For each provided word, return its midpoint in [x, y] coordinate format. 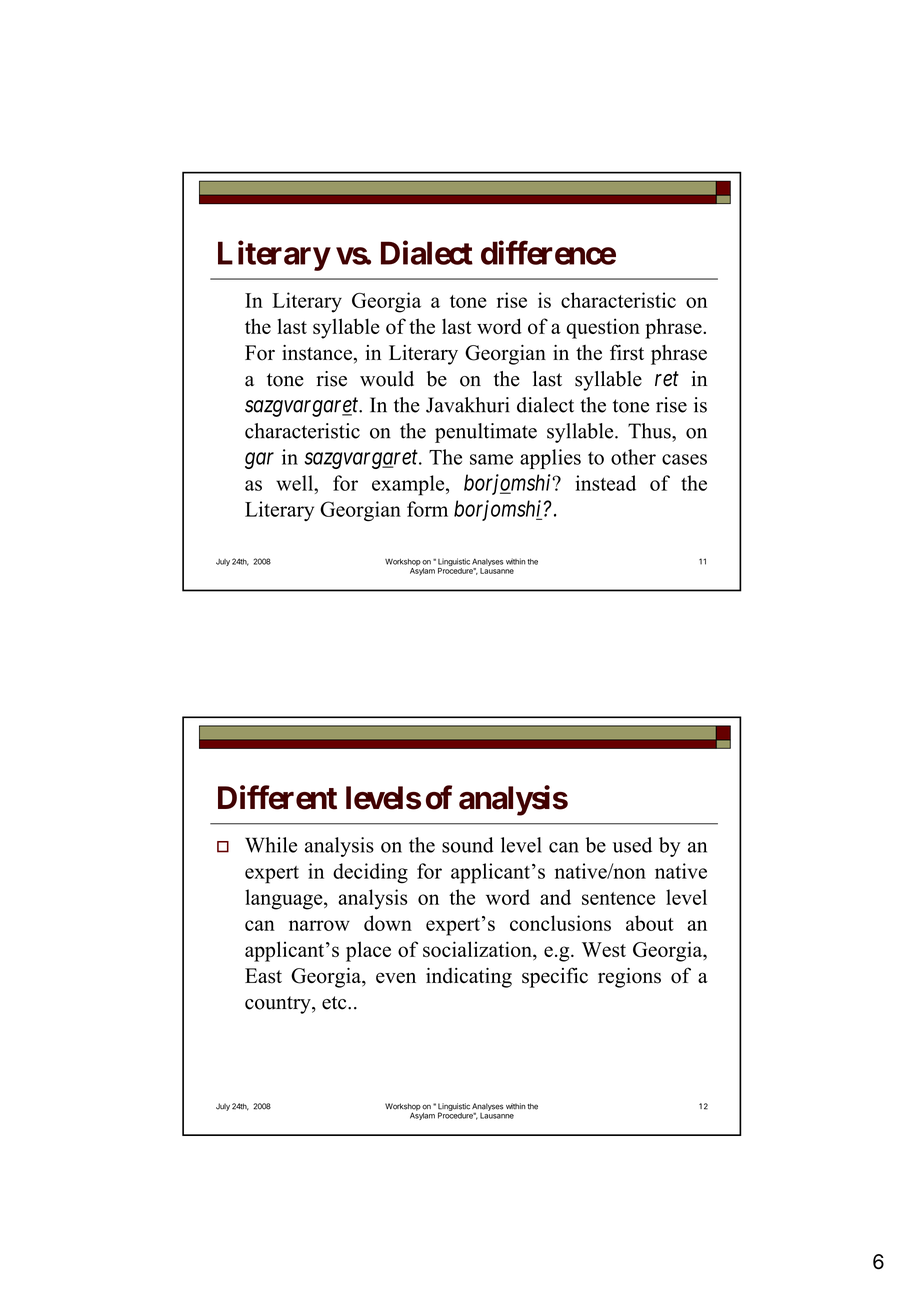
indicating [469, 978]
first [627, 352]
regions [629, 978]
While [271, 845]
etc [335, 1003]
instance [317, 353]
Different [277, 797]
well [295, 483]
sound [467, 845]
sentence [618, 898]
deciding [370, 873]
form [427, 509]
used [632, 845]
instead [605, 483]
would [387, 379]
